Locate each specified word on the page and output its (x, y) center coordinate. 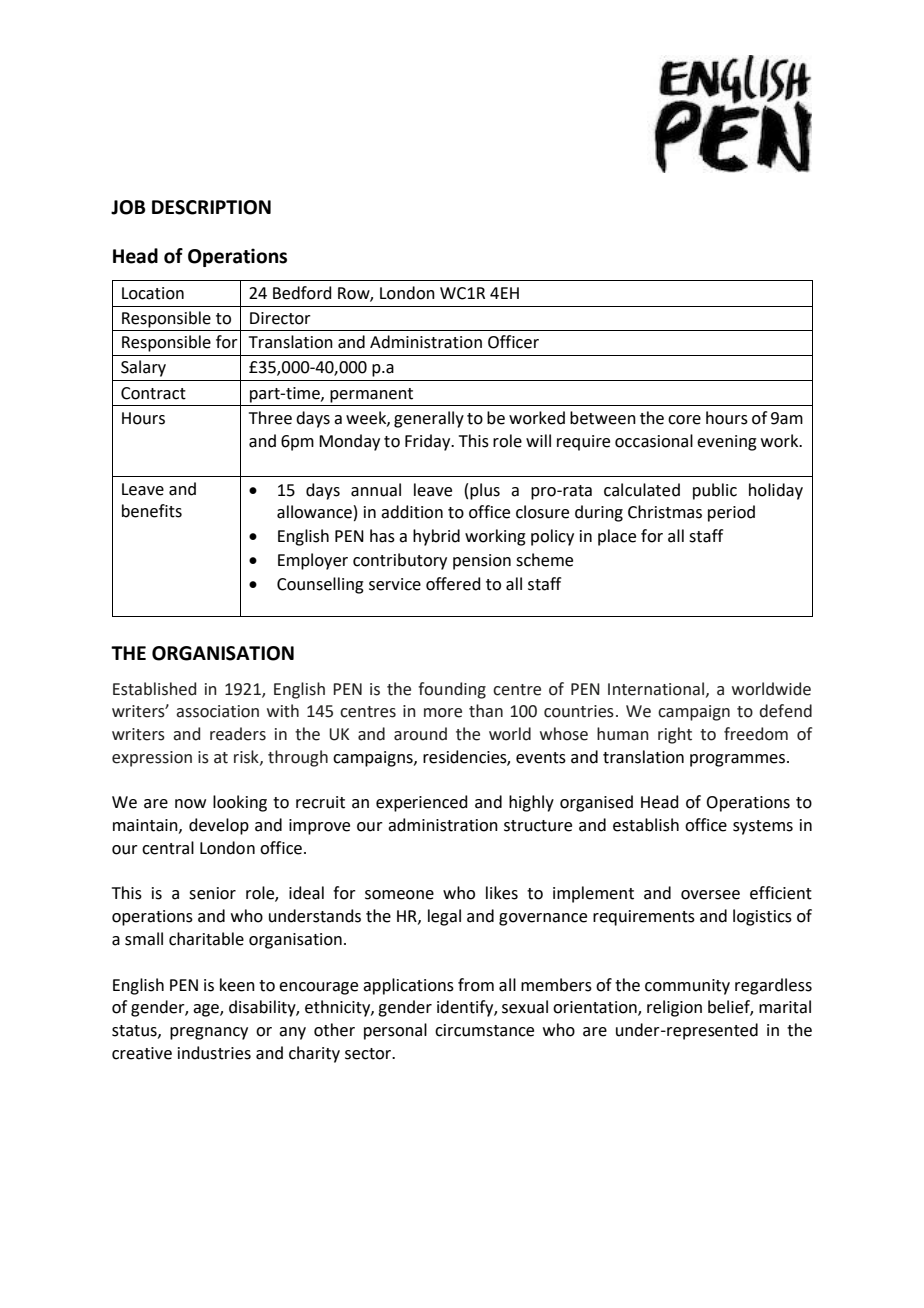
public (715, 491)
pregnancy (209, 1033)
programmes (737, 760)
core (684, 420)
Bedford (302, 293)
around (420, 734)
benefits (152, 511)
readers (238, 734)
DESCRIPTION (211, 207)
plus (485, 491)
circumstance (484, 1030)
